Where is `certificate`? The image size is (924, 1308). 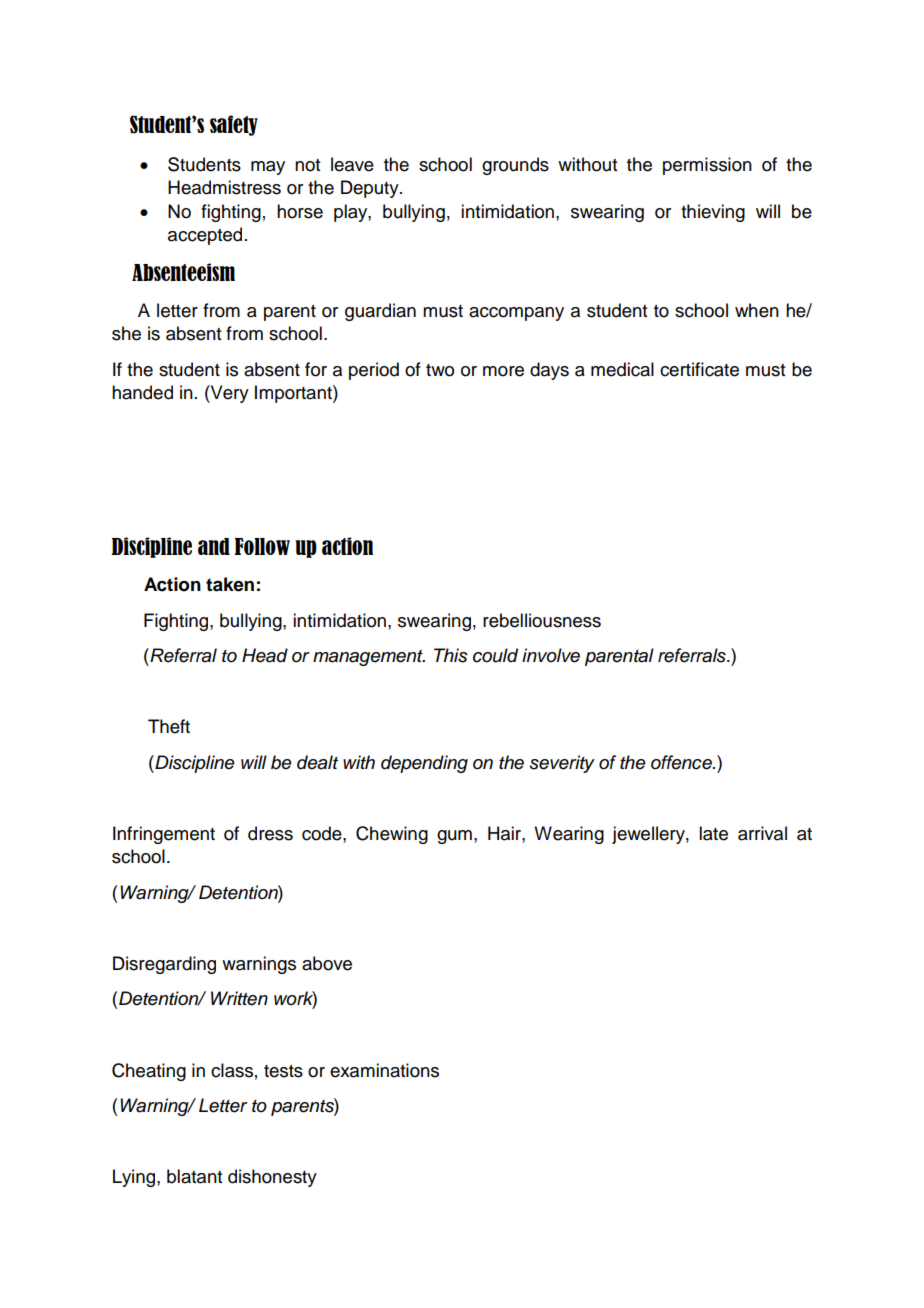 certificate is located at coordinates (699, 369).
